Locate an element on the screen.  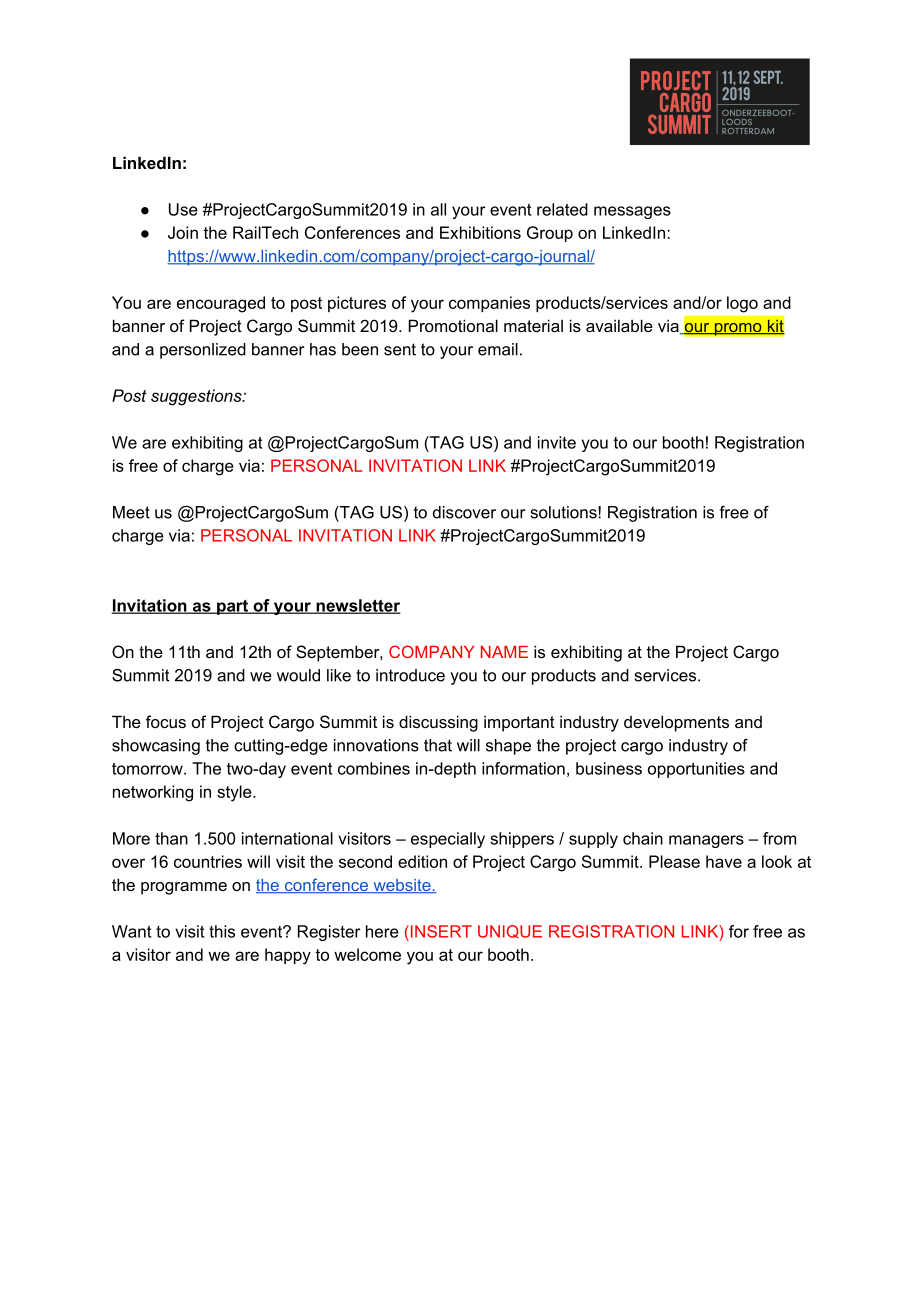
developments is located at coordinates (676, 723).
